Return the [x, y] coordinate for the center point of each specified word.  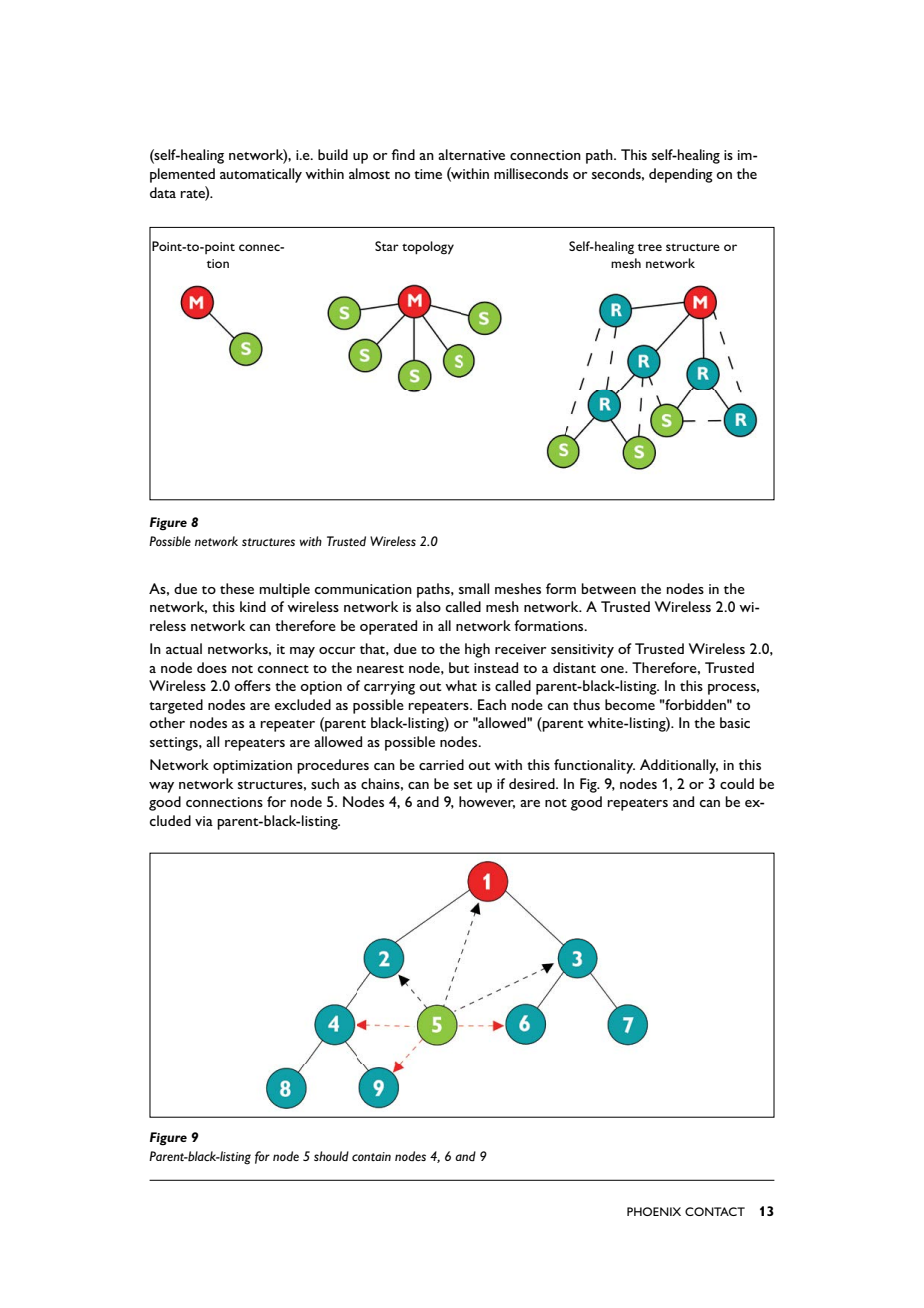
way [161, 787]
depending [681, 175]
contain [371, 1156]
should [331, 1156]
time [428, 174]
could [737, 783]
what [461, 685]
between [608, 588]
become [630, 704]
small [474, 588]
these [237, 588]
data [163, 192]
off [243, 685]
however [487, 802]
